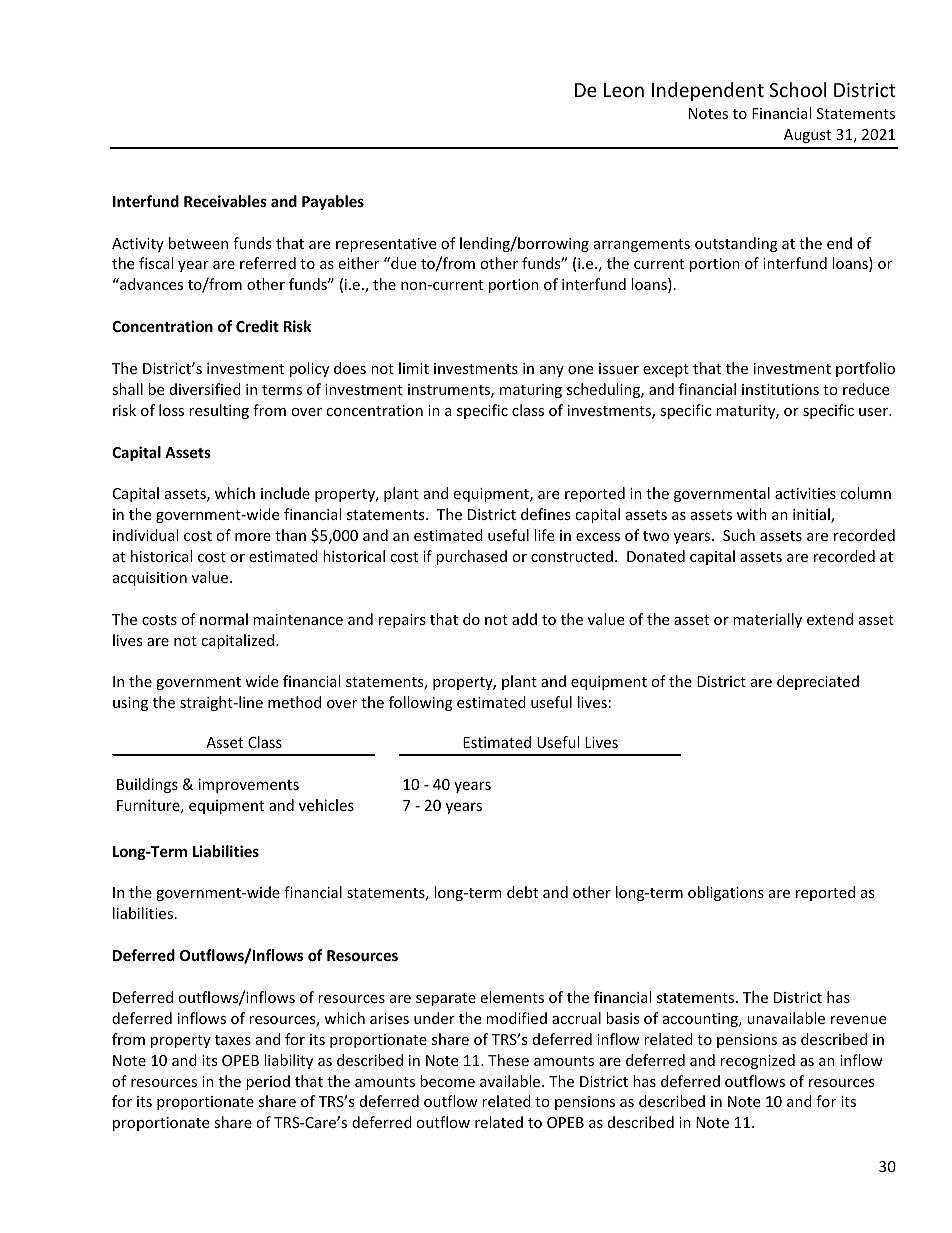 The image size is (952, 1233). What do you see at coordinates (225, 201) in the image?
I see `Receivables` at bounding box center [225, 201].
